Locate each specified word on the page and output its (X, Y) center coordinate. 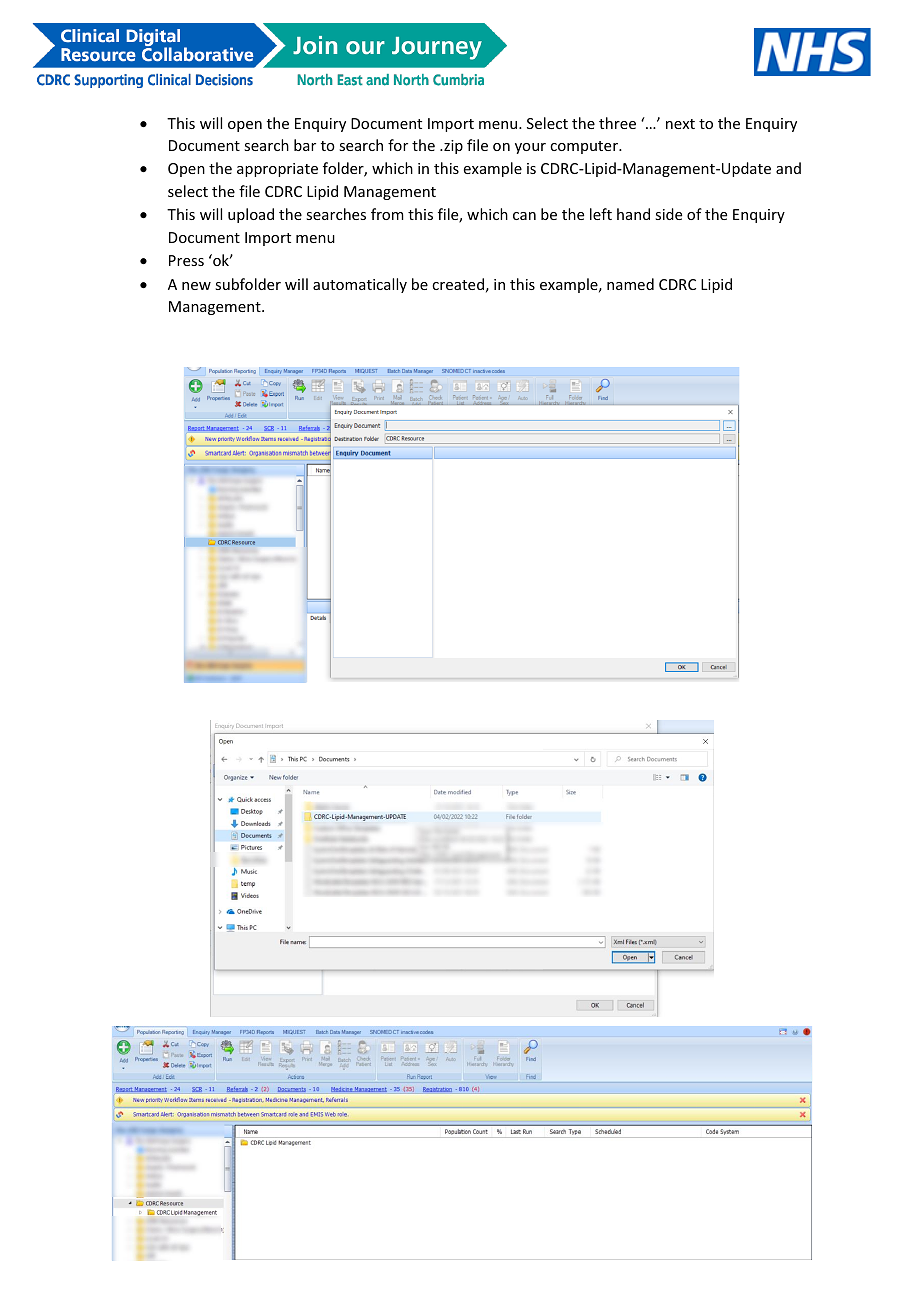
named (630, 284)
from (387, 214)
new (196, 286)
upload (251, 215)
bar (305, 145)
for (398, 145)
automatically (360, 285)
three (617, 123)
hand (633, 214)
